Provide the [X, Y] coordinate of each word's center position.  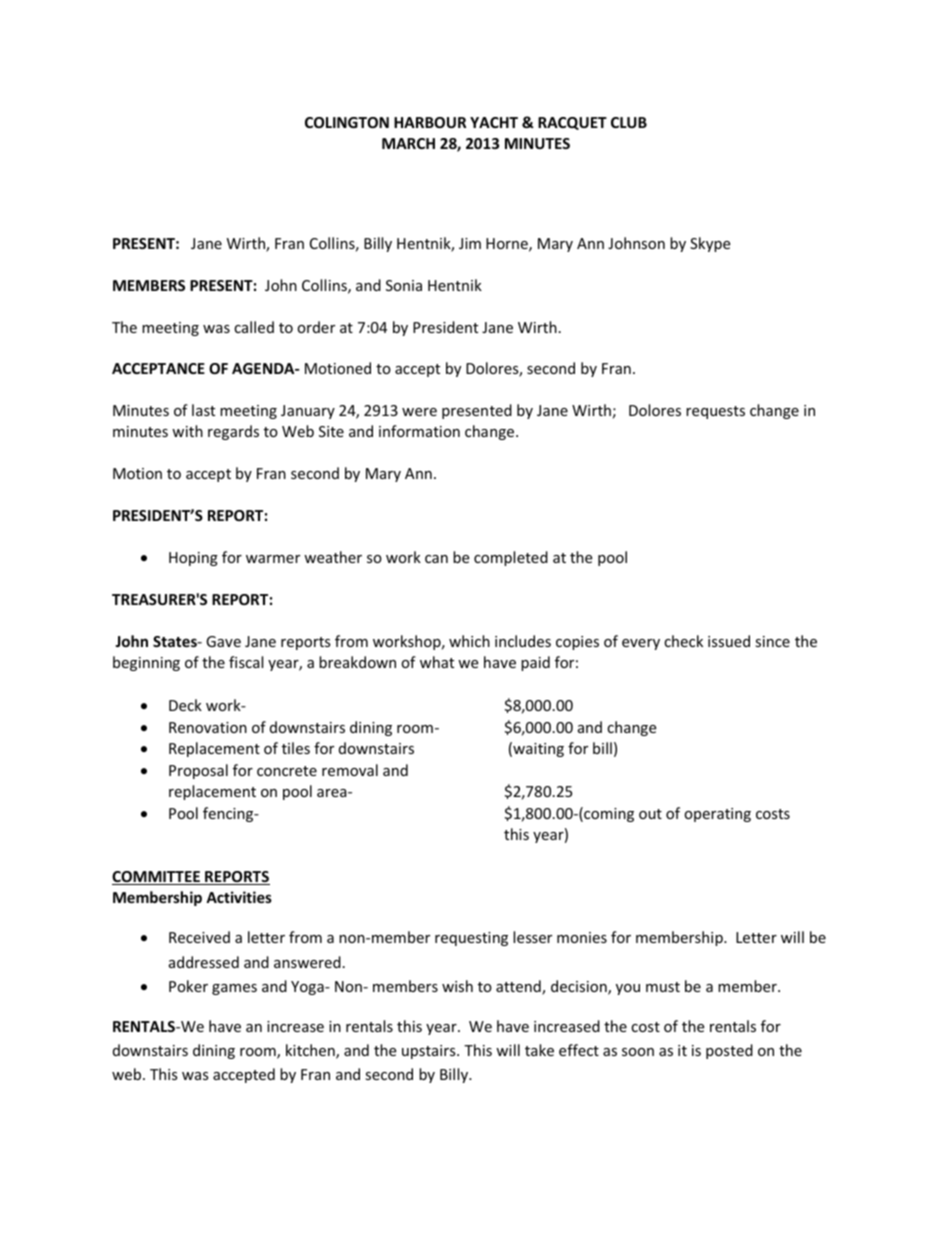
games [234, 989]
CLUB [629, 122]
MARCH [408, 143]
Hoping [193, 559]
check [683, 641]
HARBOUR [430, 122]
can [436, 559]
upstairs [430, 1052]
